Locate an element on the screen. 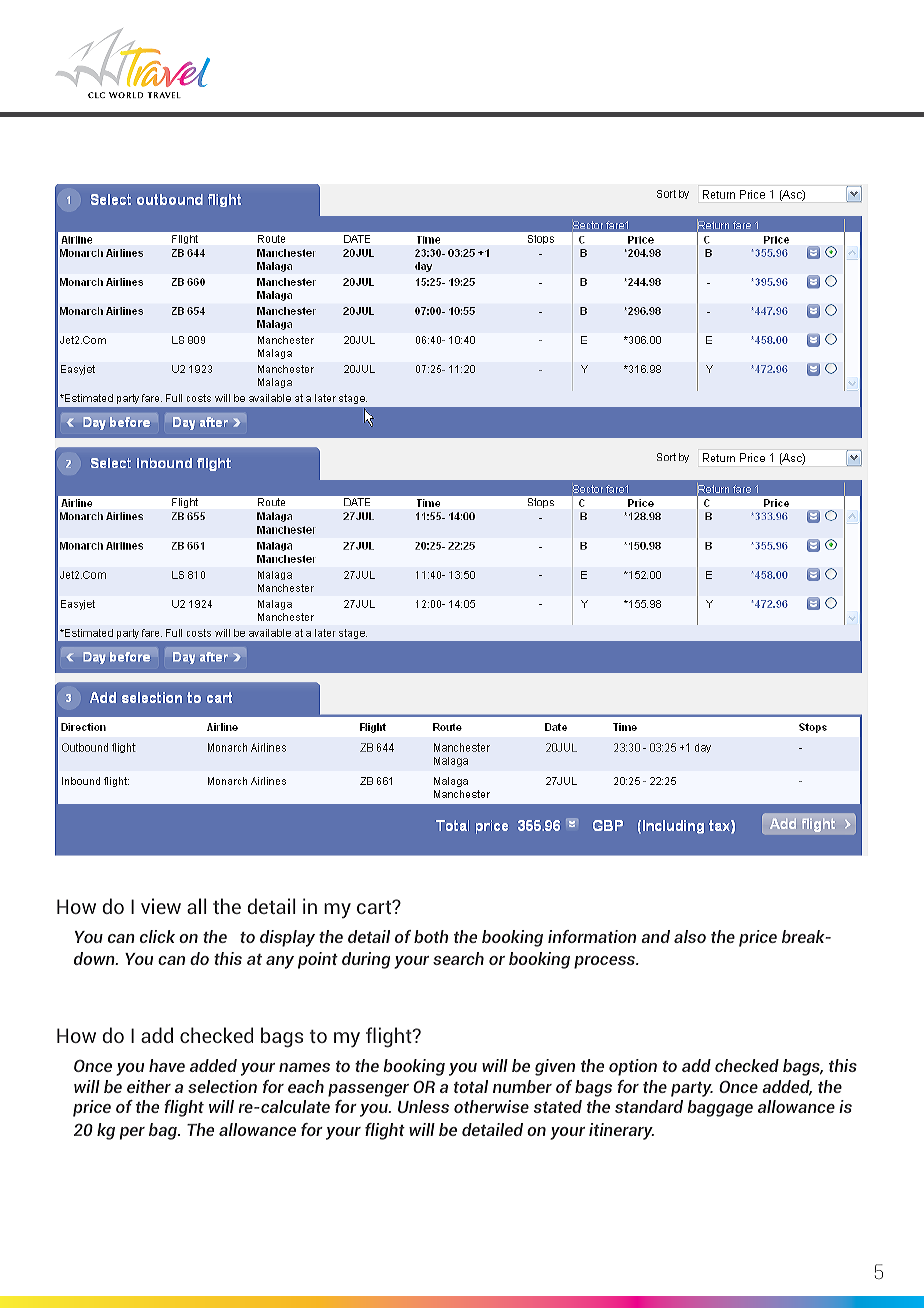  also is located at coordinates (690, 936).
